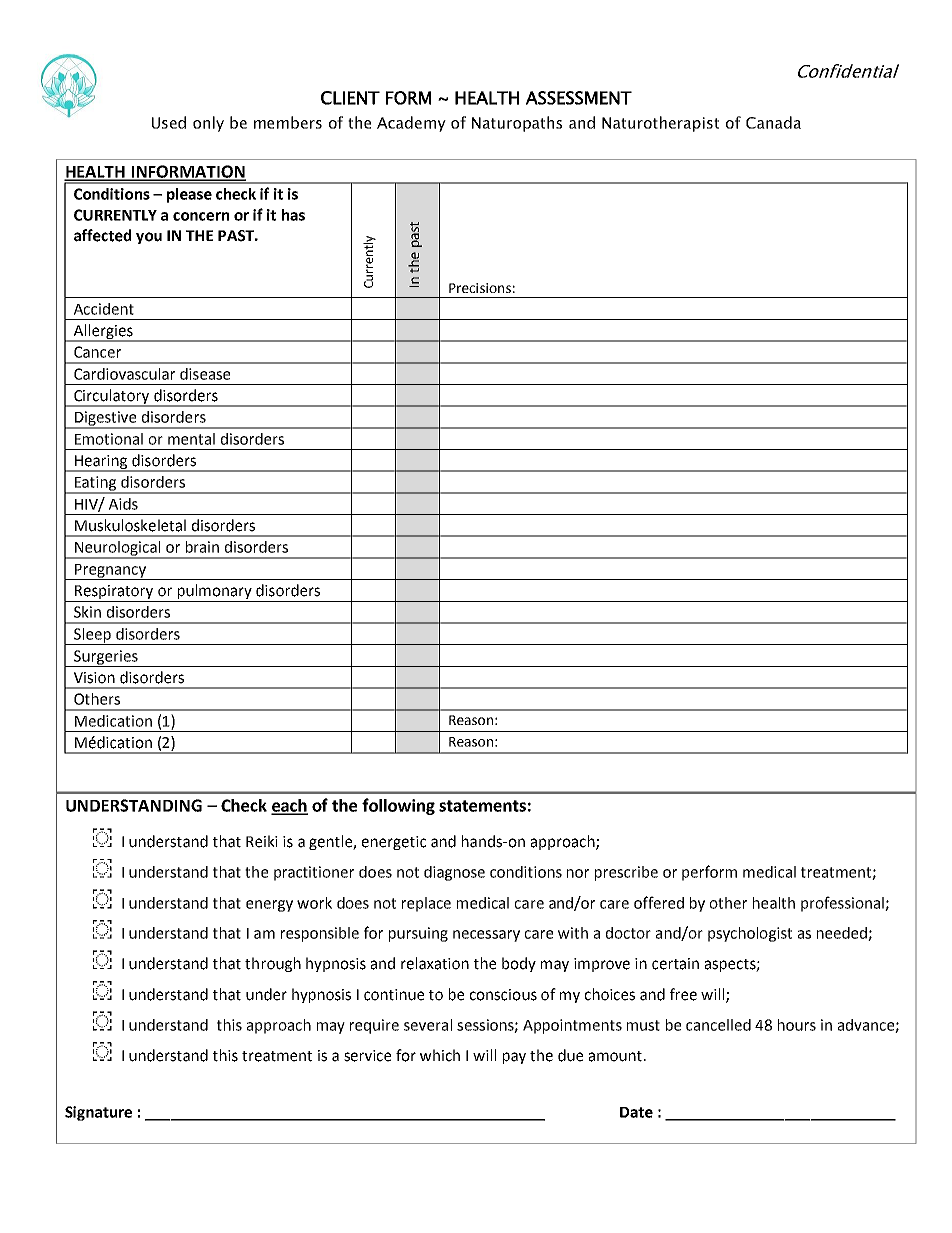  What do you see at coordinates (98, 1113) in the screenshot?
I see `Signature` at bounding box center [98, 1113].
